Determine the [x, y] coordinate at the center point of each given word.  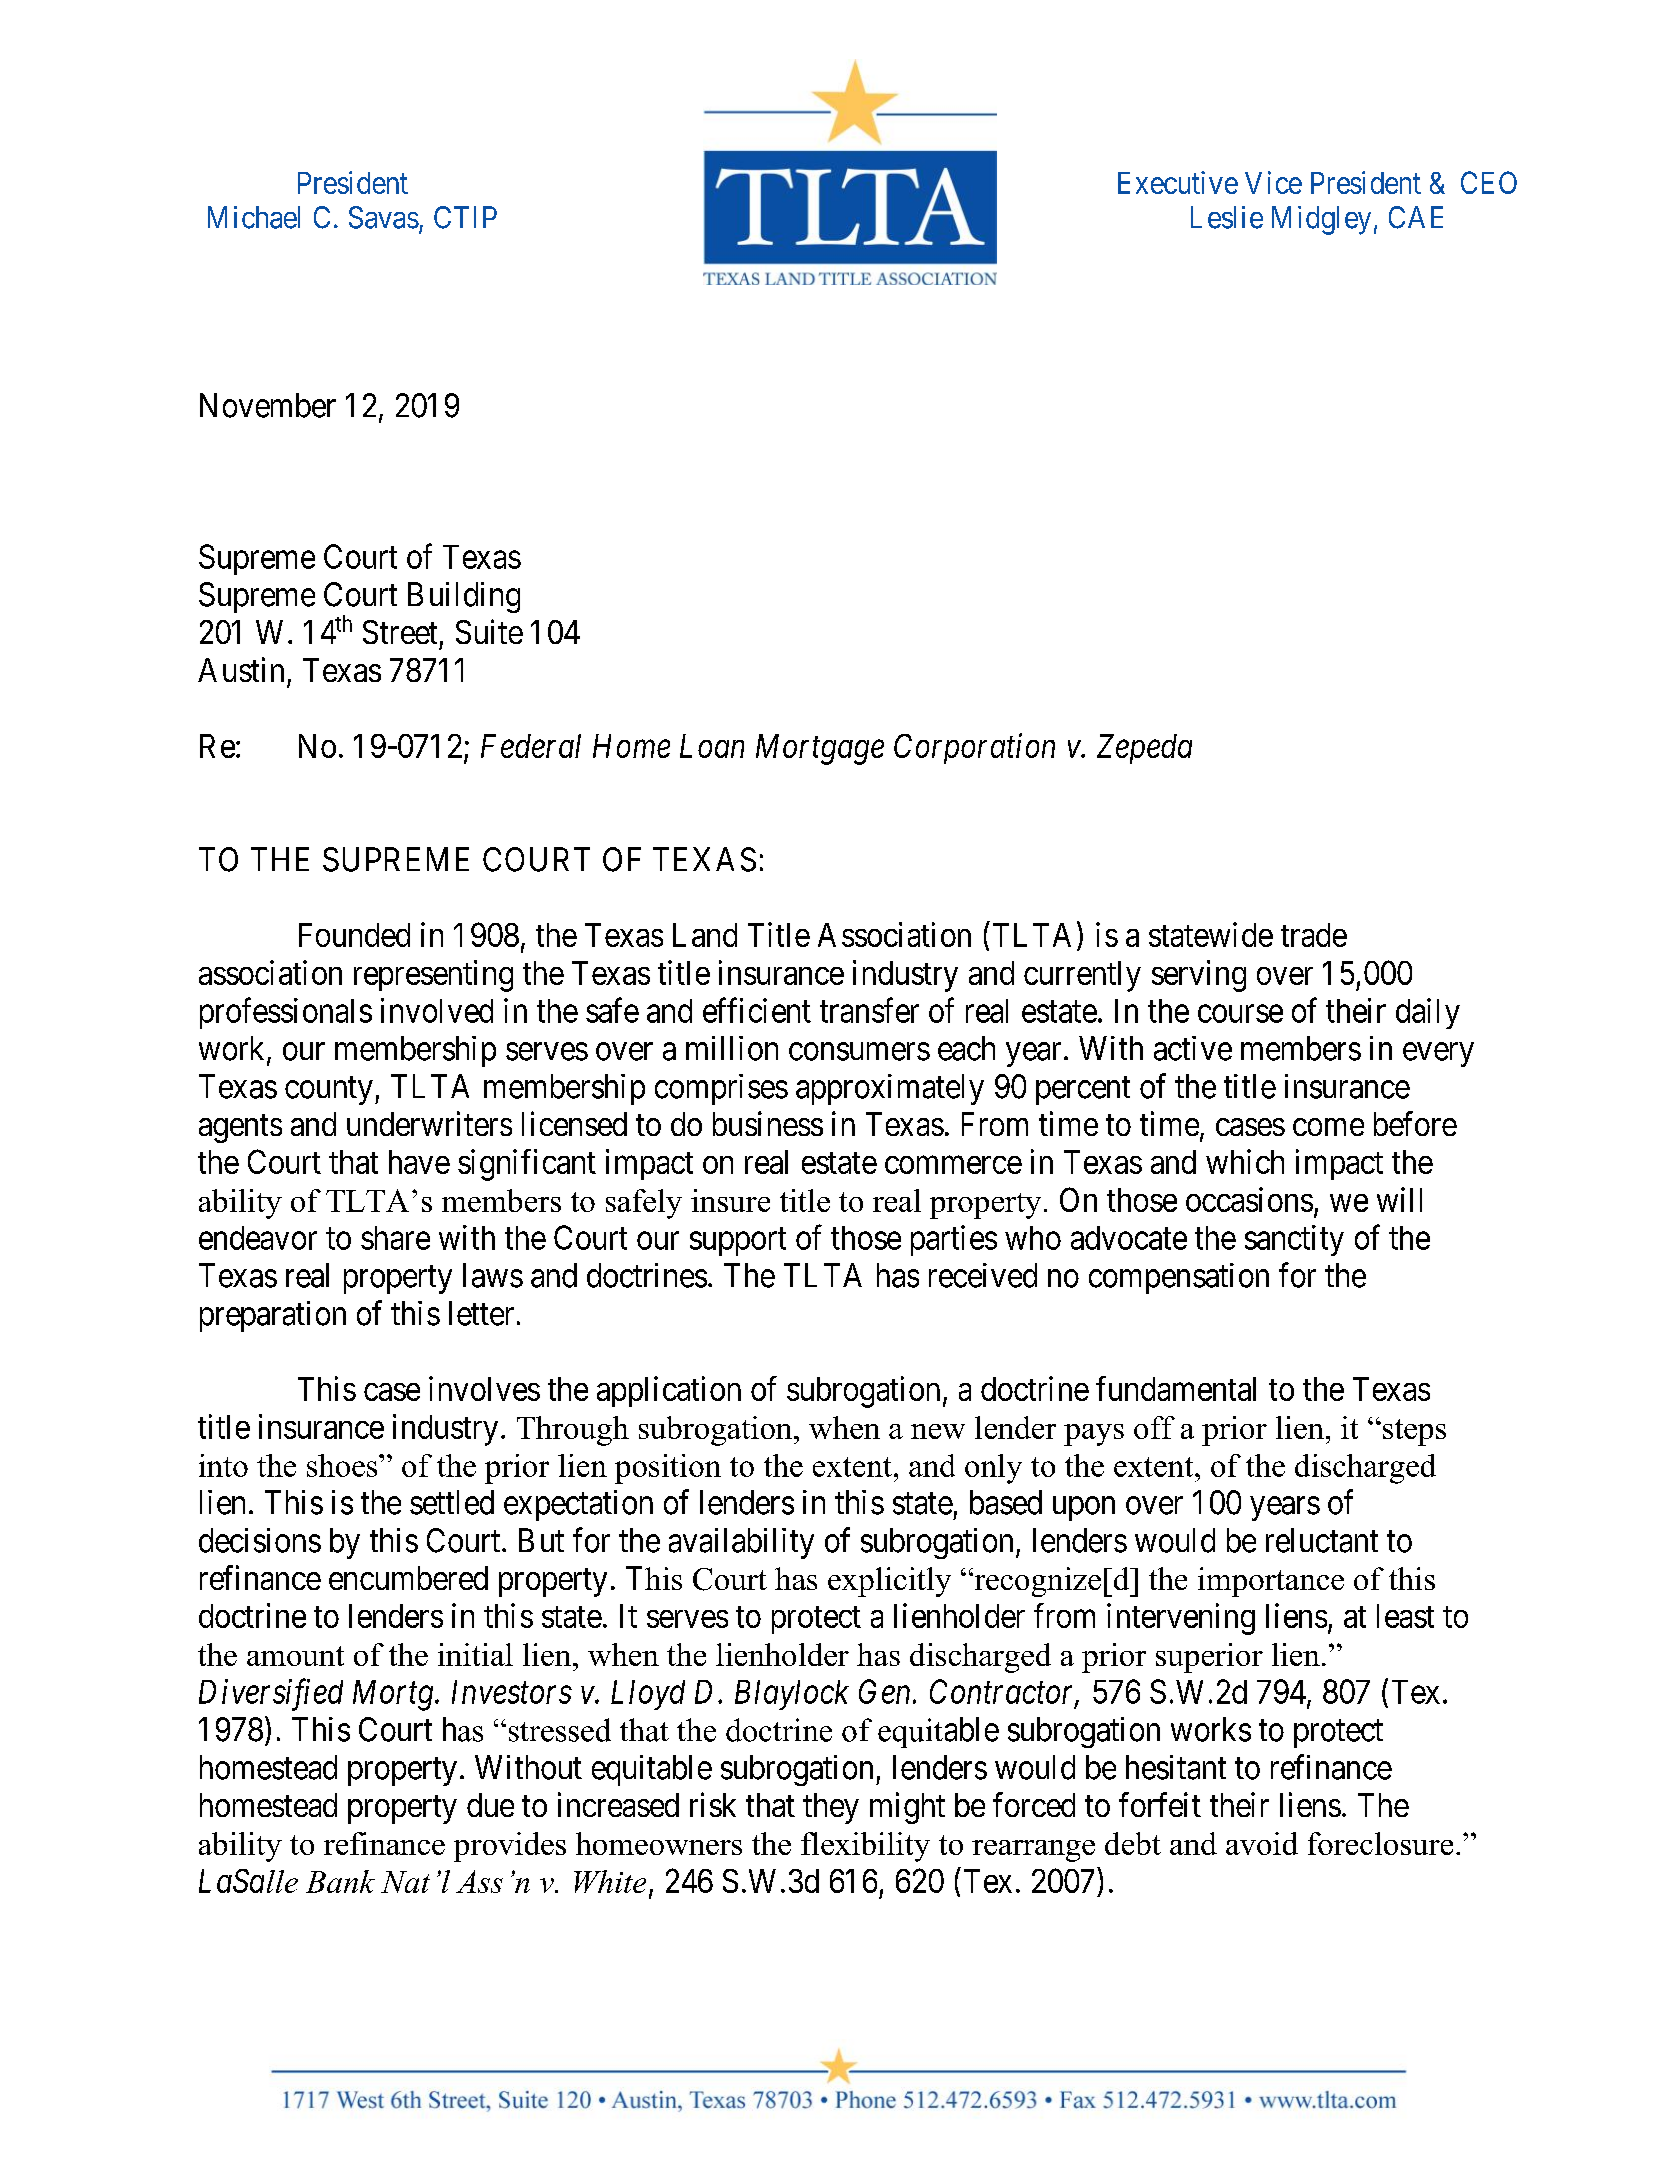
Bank [340, 1881]
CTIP [465, 217]
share [395, 1238]
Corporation [974, 748]
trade [1314, 935]
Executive [1178, 182]
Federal [531, 746]
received [983, 1275]
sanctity [1294, 1240]
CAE [1416, 217]
